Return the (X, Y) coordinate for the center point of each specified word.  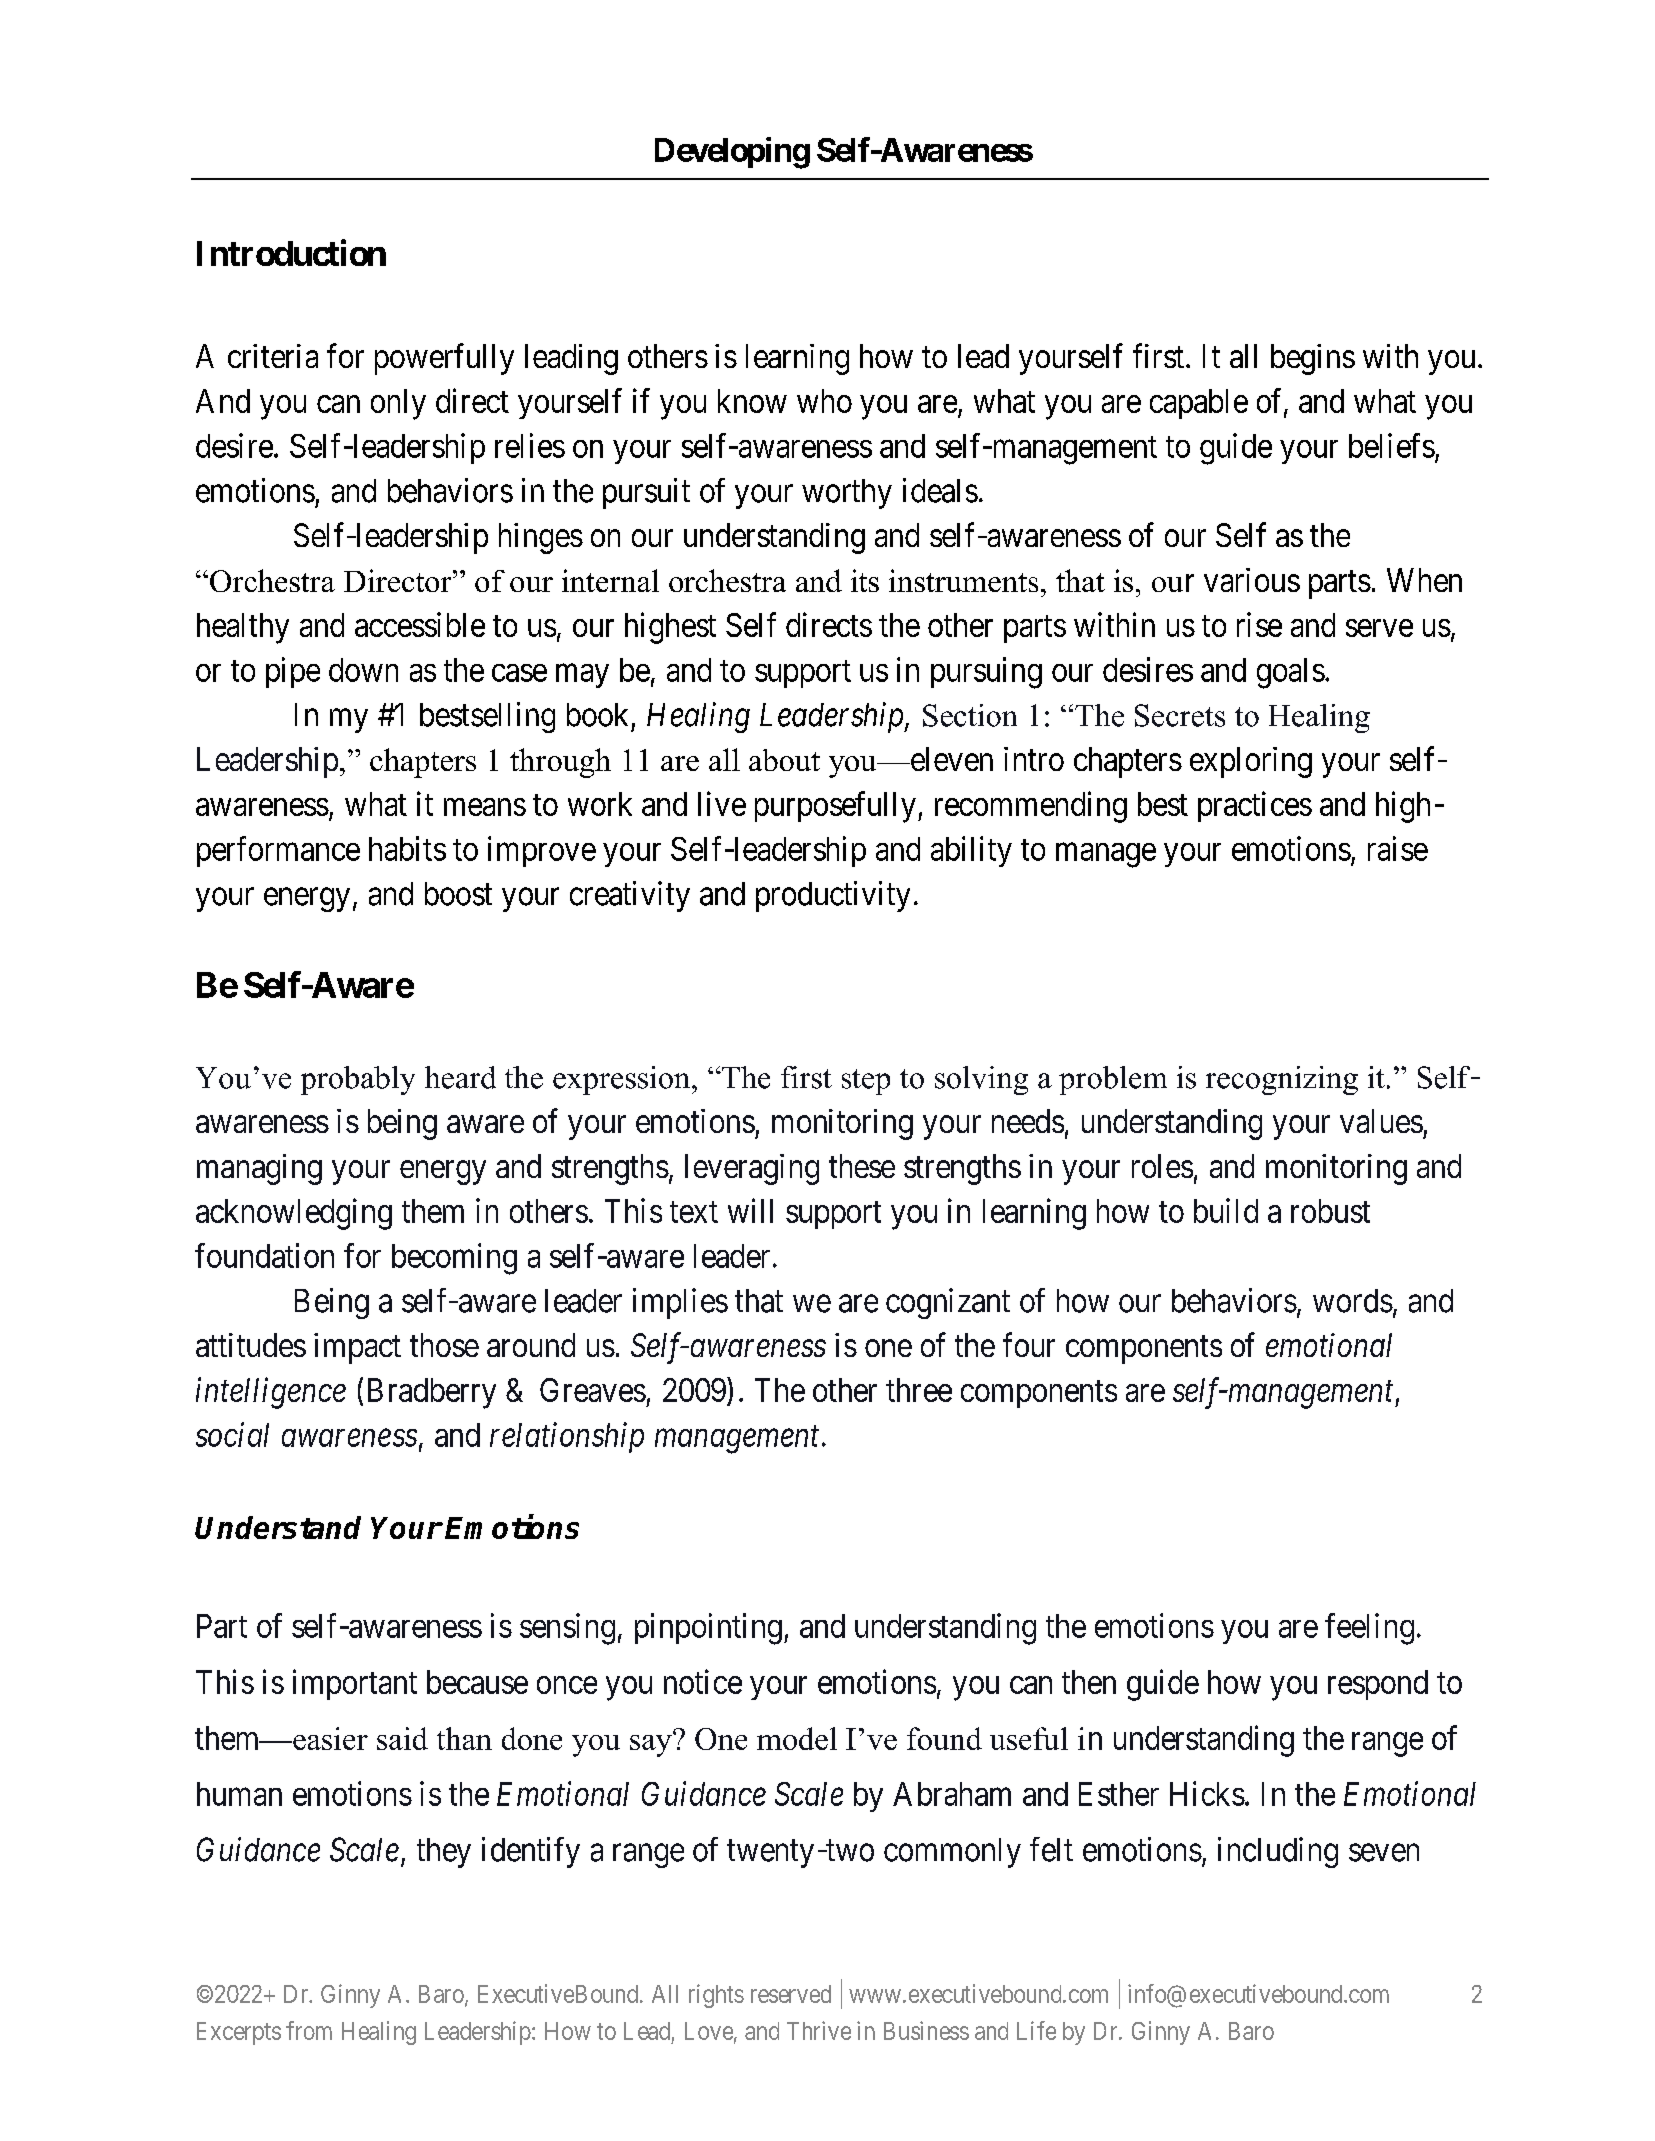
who (824, 401)
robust (1330, 1211)
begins (1313, 359)
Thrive (819, 2030)
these (862, 1166)
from (309, 2030)
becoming (454, 1259)
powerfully (444, 359)
